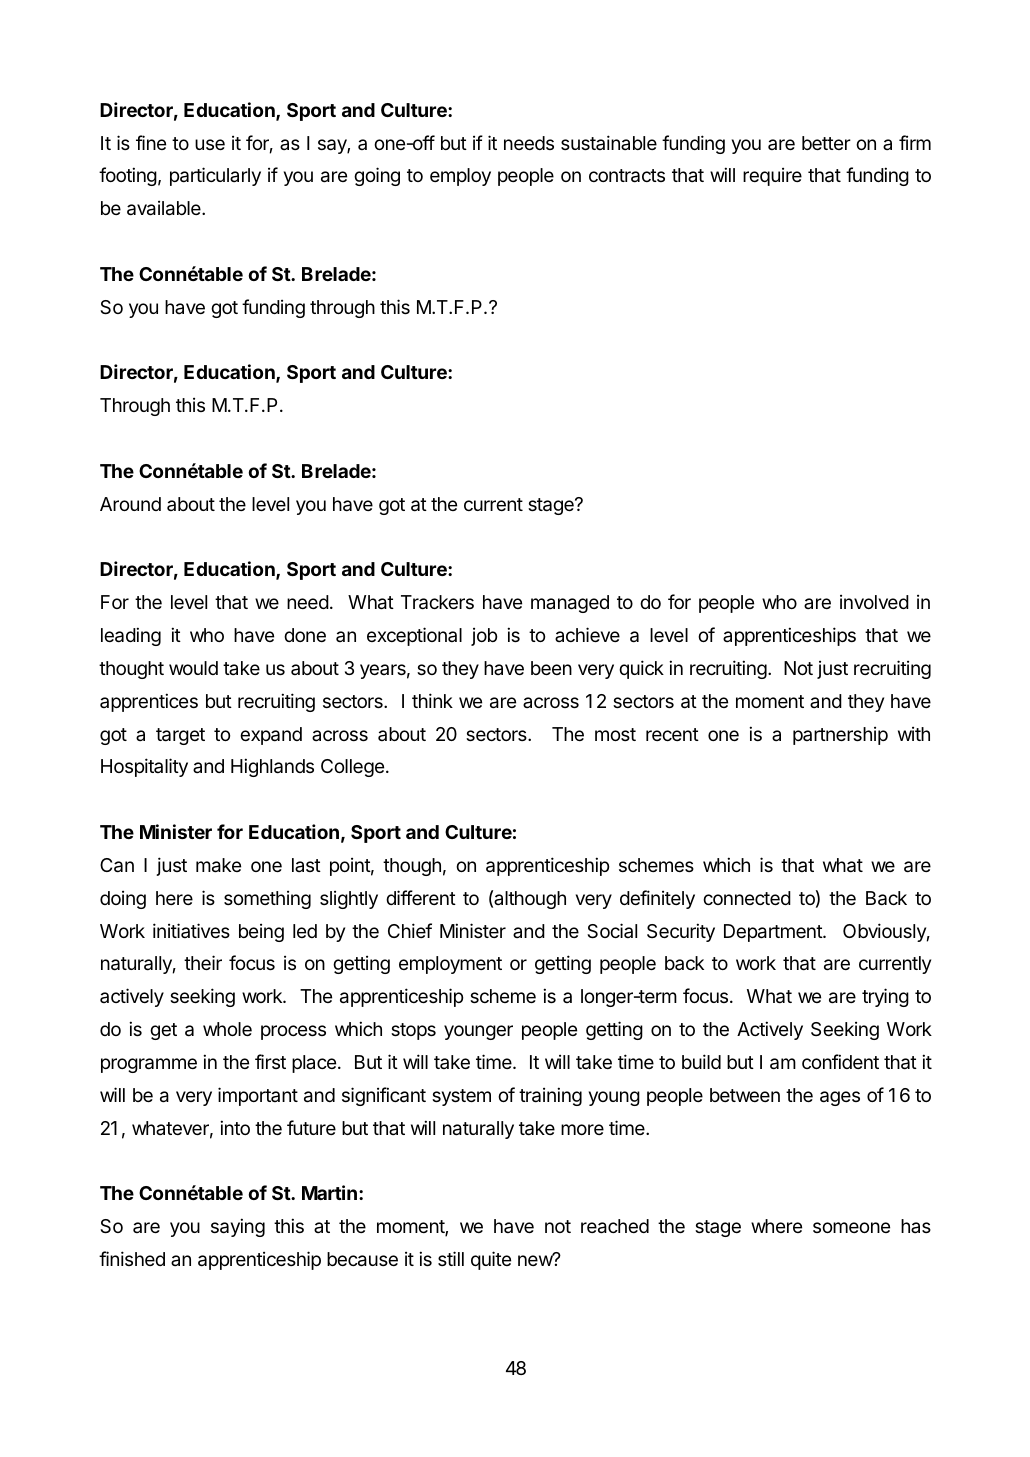 This image has height=1457, width=1030. Describe the element at coordinates (826, 143) in the image. I see `better` at that location.
